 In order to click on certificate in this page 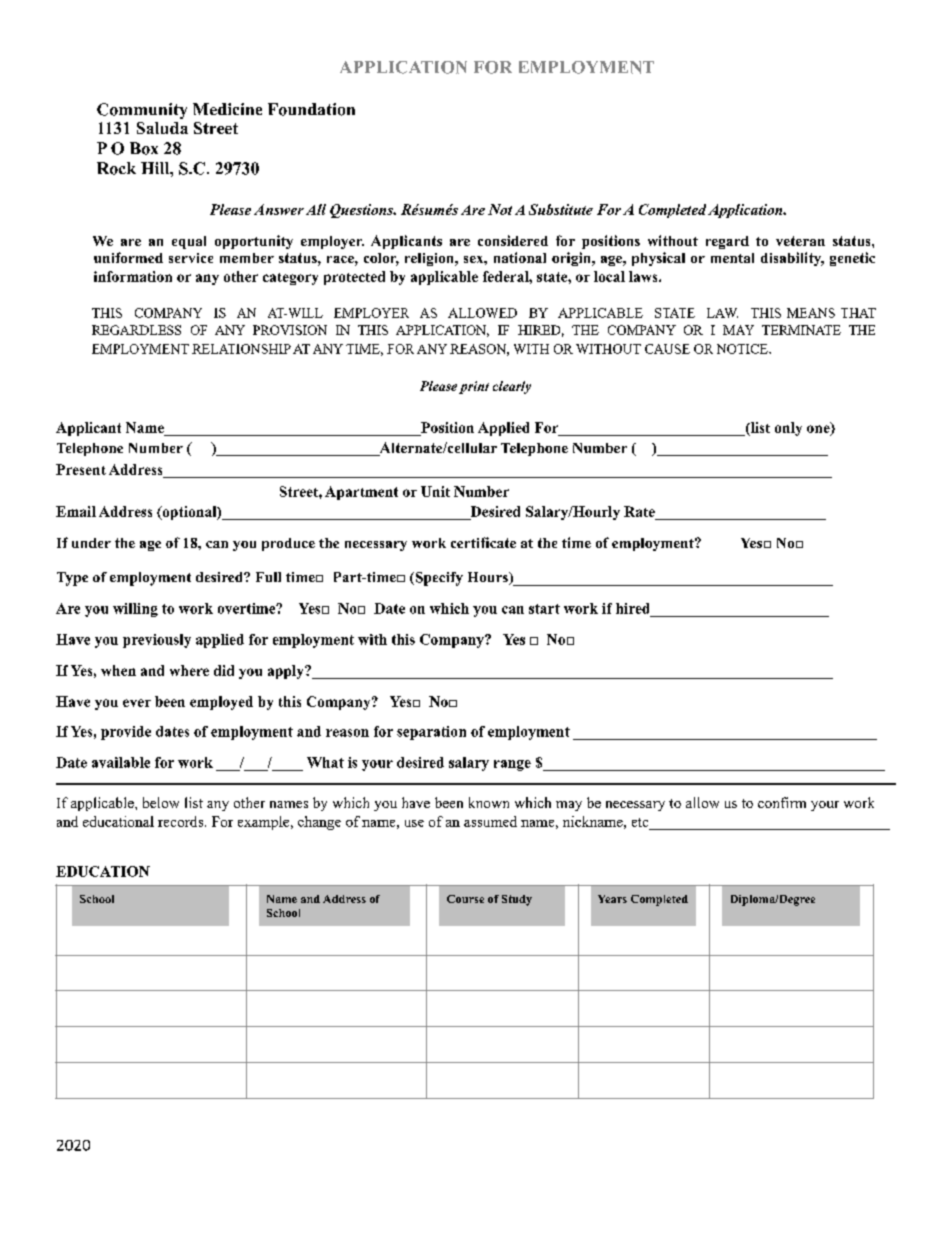, I will do `click(483, 542)`.
